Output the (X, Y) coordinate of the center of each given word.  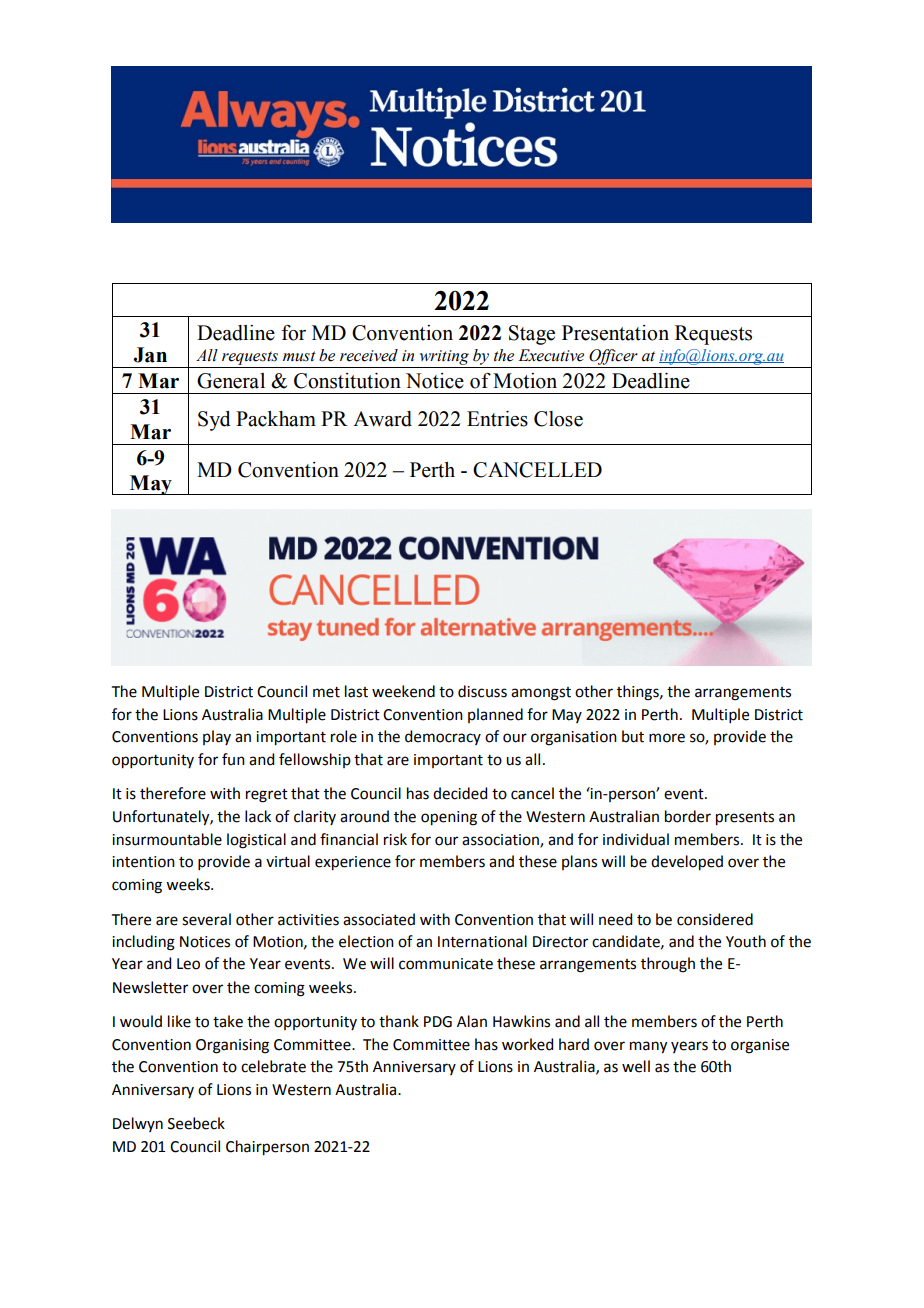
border (688, 816)
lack (258, 816)
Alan (472, 1021)
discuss (482, 691)
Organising (232, 1046)
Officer (613, 357)
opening (449, 818)
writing (444, 357)
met (326, 692)
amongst (541, 694)
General (231, 381)
